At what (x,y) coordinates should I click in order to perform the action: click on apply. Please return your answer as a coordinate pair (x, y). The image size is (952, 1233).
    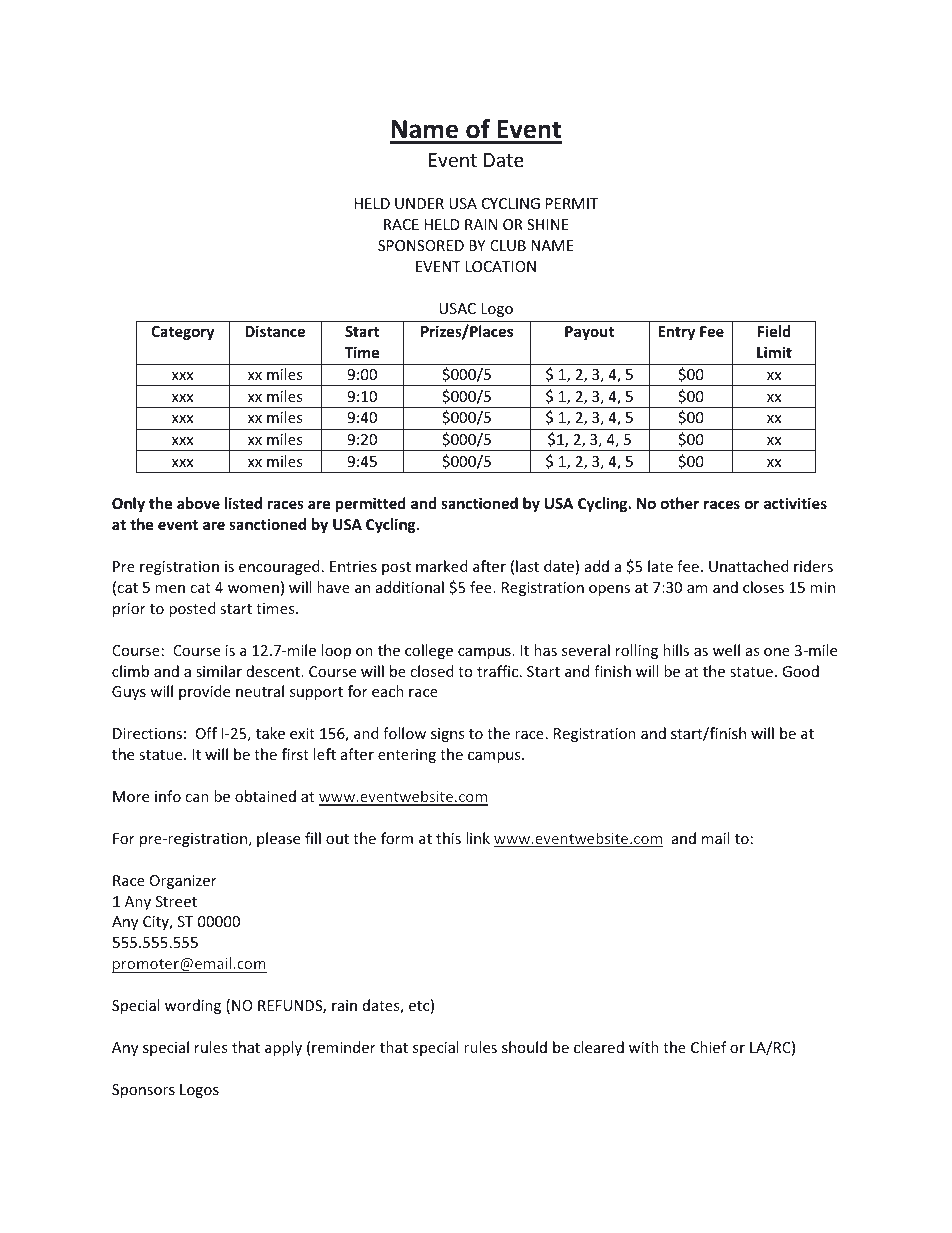
    Looking at the image, I should click on (283, 1048).
